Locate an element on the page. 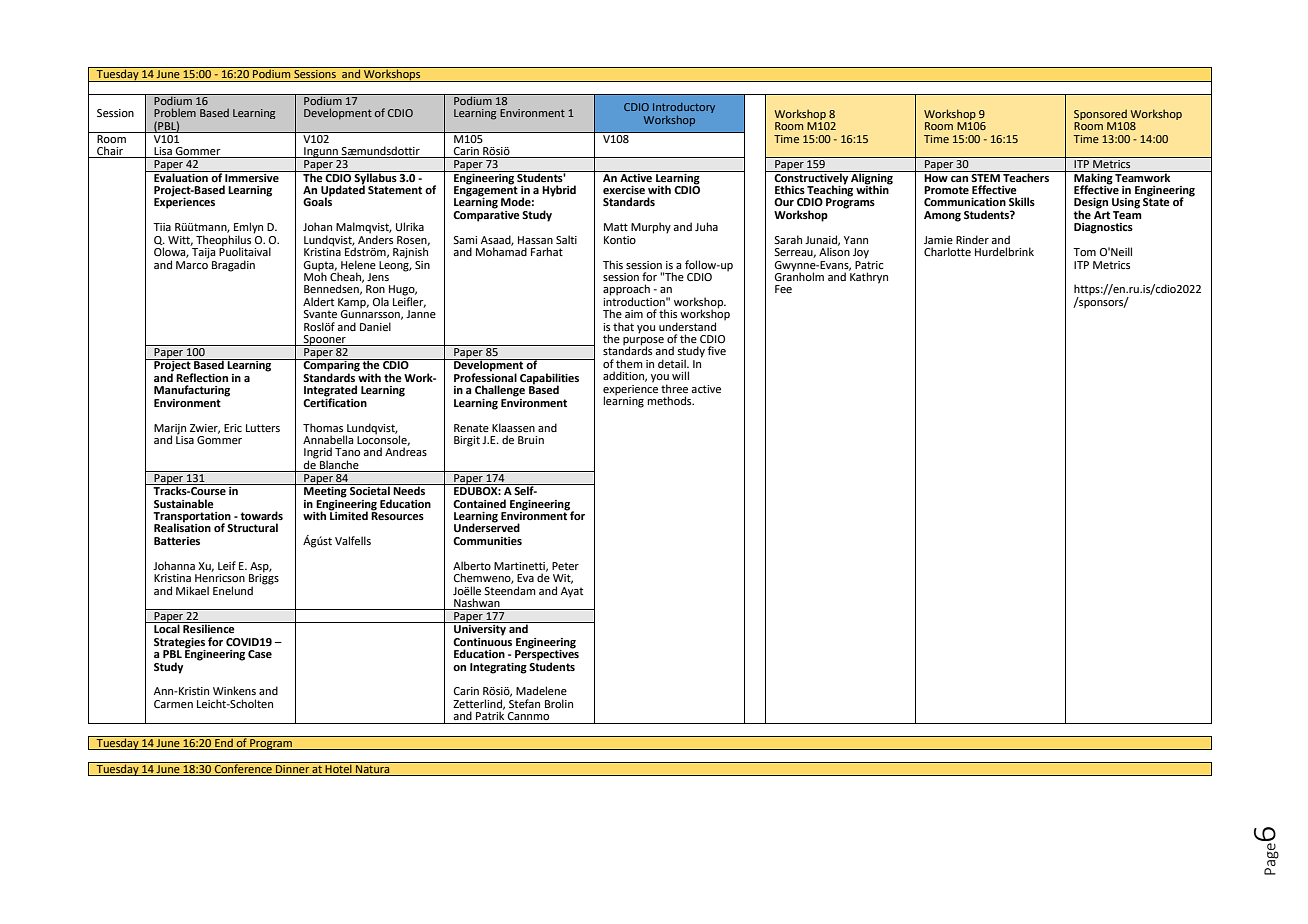 This image has width=1308, height=924. approach is located at coordinates (626, 291).
